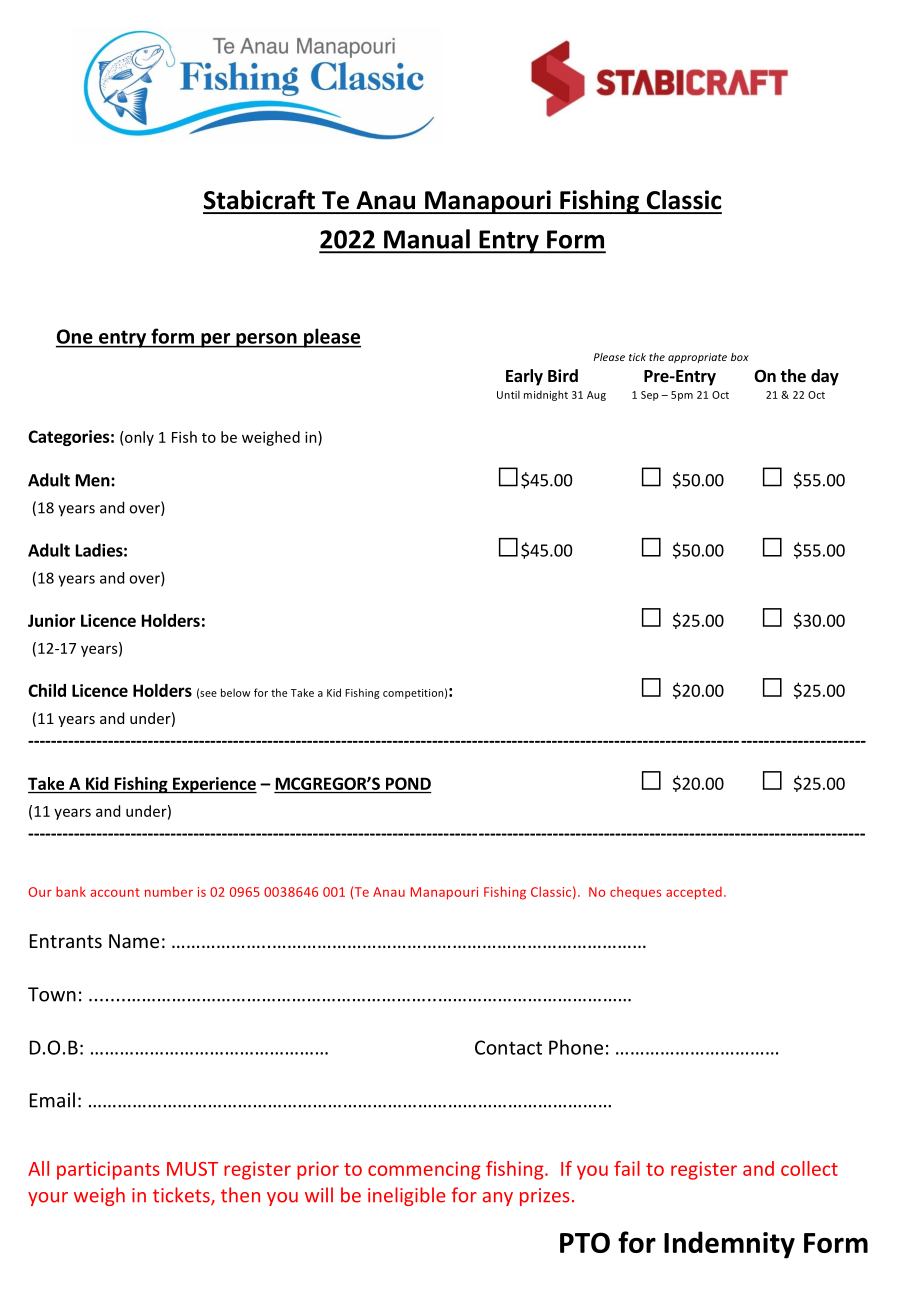 The width and height of the page is (924, 1308). I want to click on Until, so click(508, 394).
